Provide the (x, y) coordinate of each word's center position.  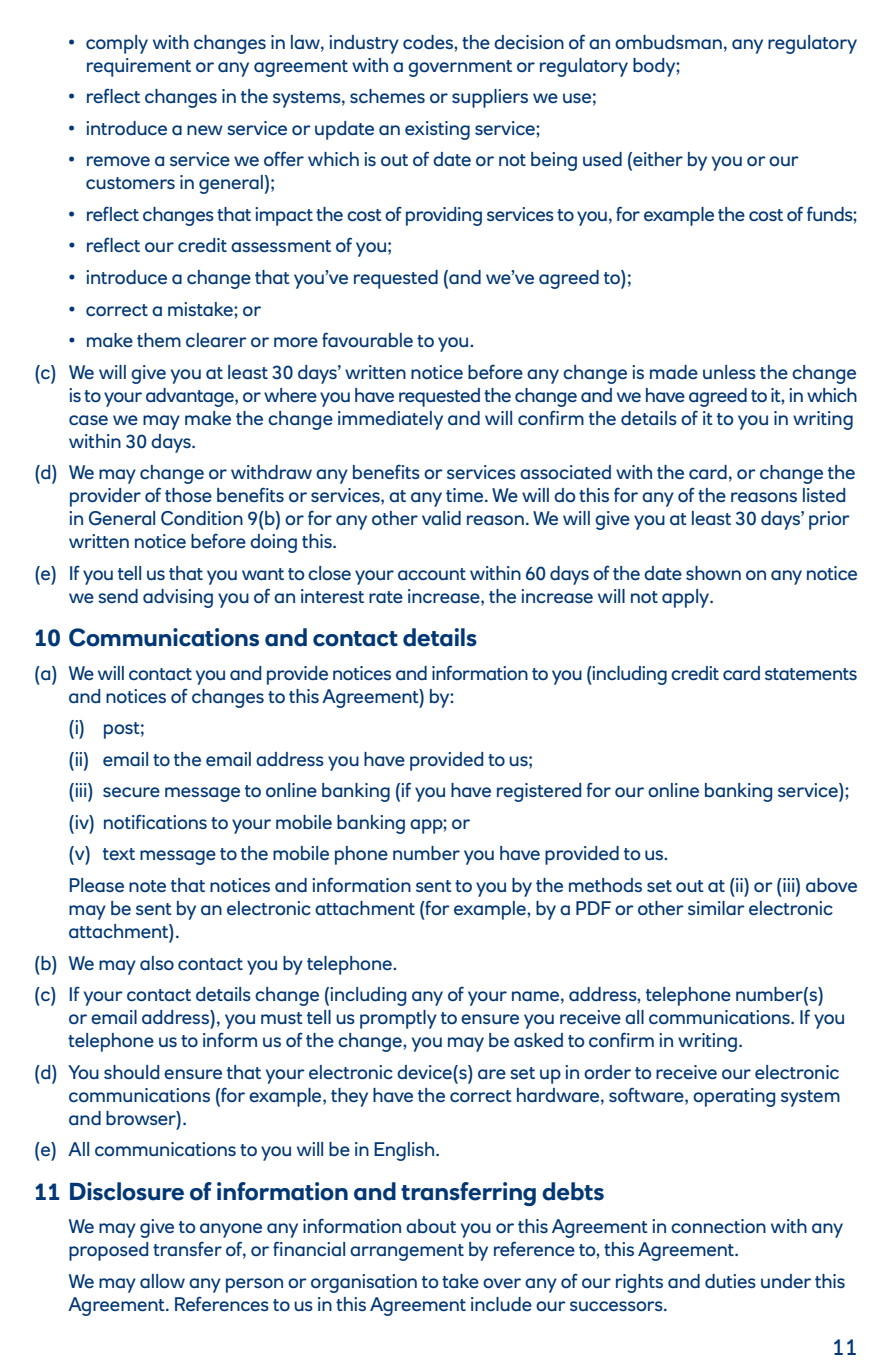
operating (734, 1097)
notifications (155, 821)
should (131, 1072)
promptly (398, 1019)
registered (539, 792)
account (432, 574)
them (159, 340)
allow (162, 1281)
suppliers (490, 98)
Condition (202, 518)
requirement (139, 67)
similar (716, 908)
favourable (367, 339)
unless (729, 372)
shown (713, 573)
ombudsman (668, 42)
